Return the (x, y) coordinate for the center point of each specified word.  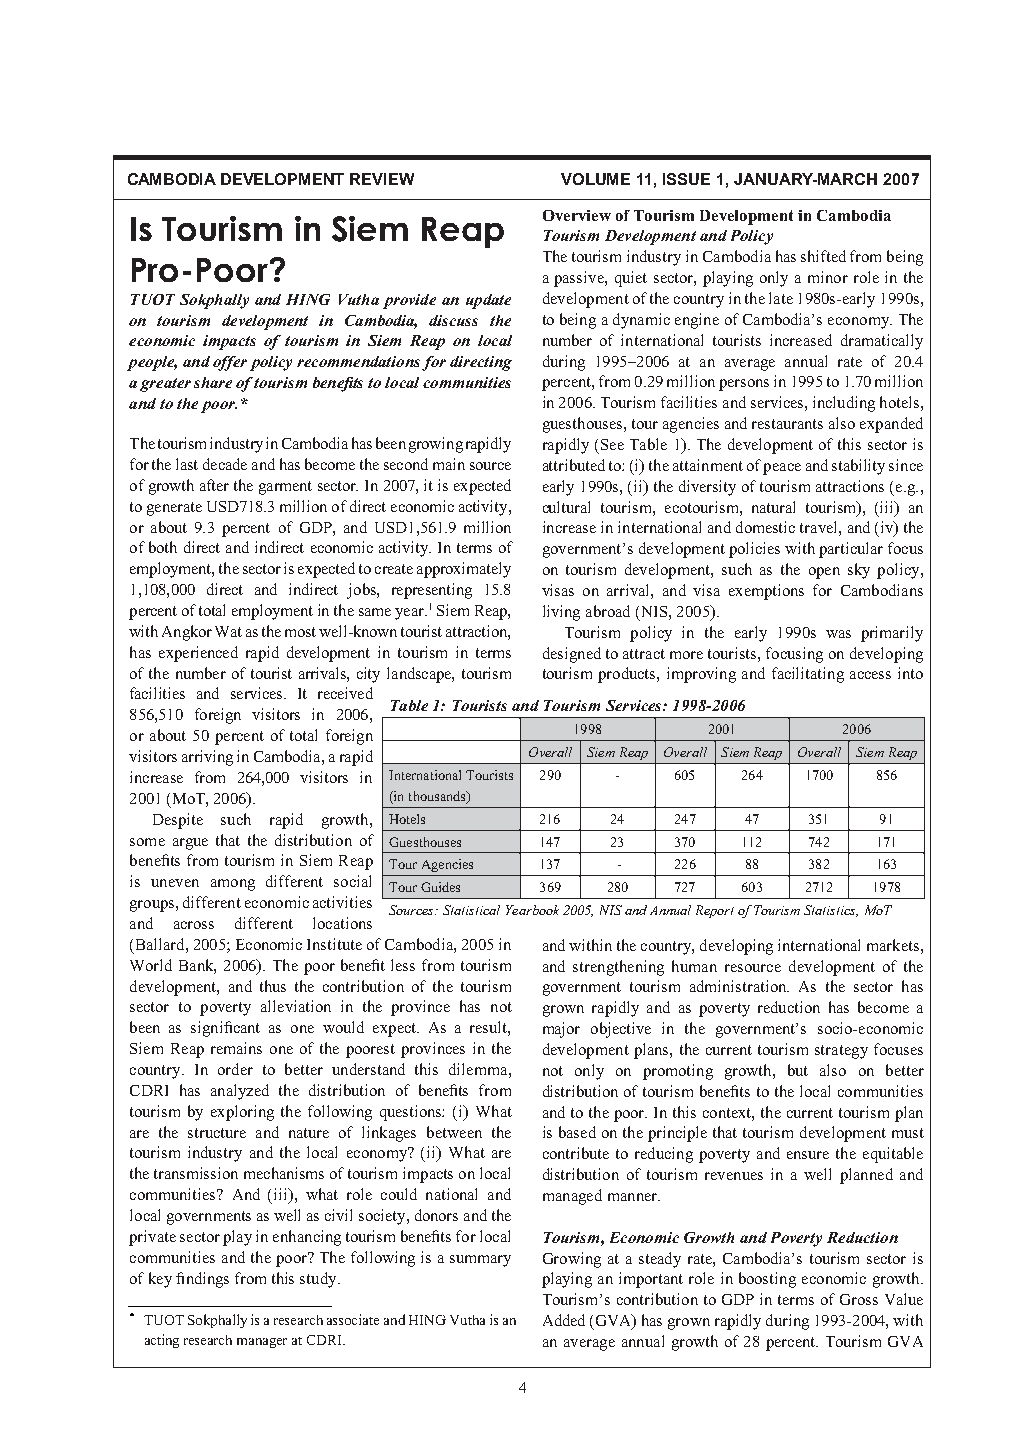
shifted (823, 256)
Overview (577, 215)
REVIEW (382, 179)
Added (564, 1320)
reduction (789, 1007)
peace (782, 469)
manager (262, 1343)
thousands (438, 797)
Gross (859, 1299)
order (235, 1069)
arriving (207, 758)
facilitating (808, 675)
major (561, 1030)
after (214, 485)
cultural (566, 507)
